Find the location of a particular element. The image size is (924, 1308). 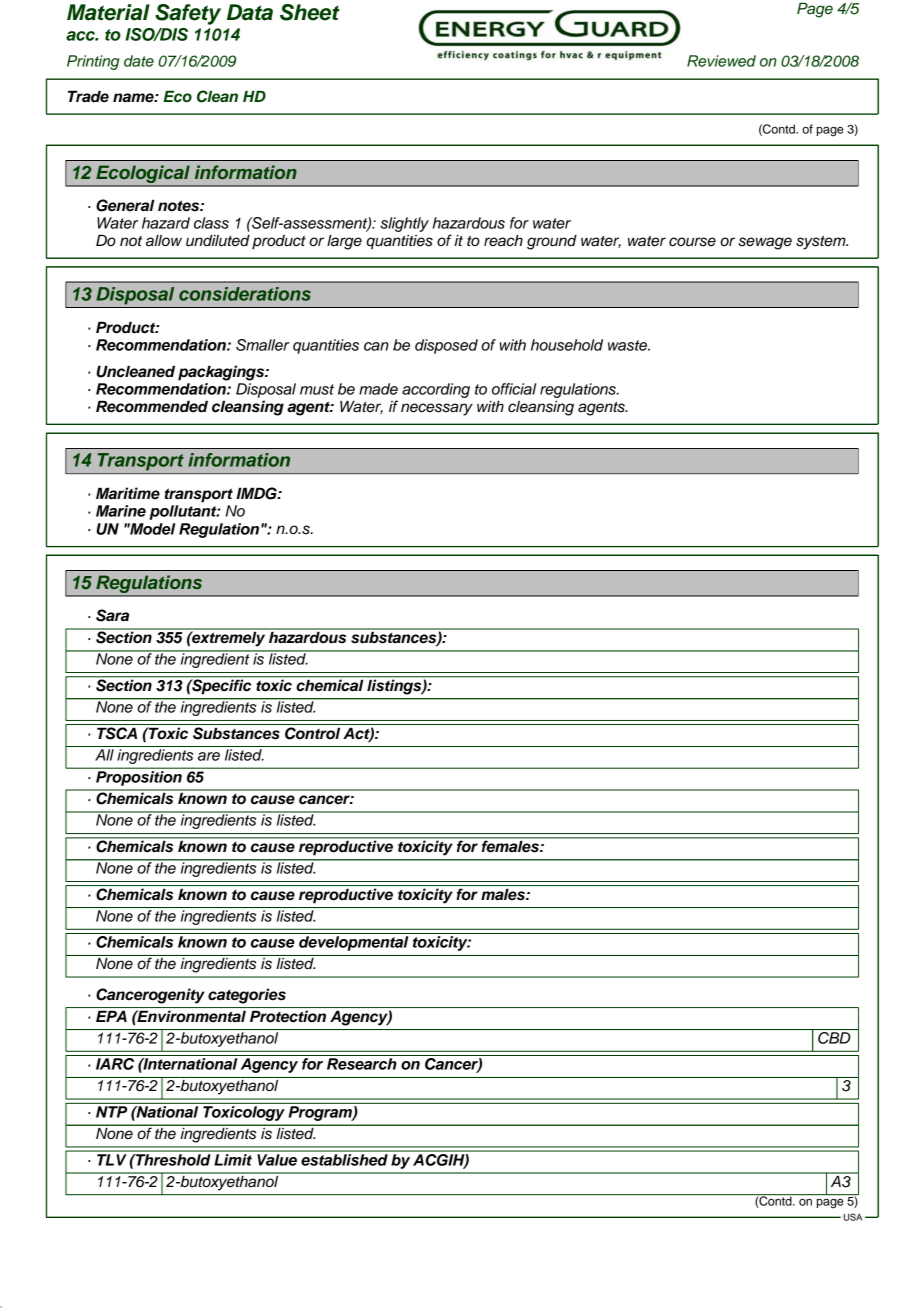

considerations is located at coordinates (245, 294).
